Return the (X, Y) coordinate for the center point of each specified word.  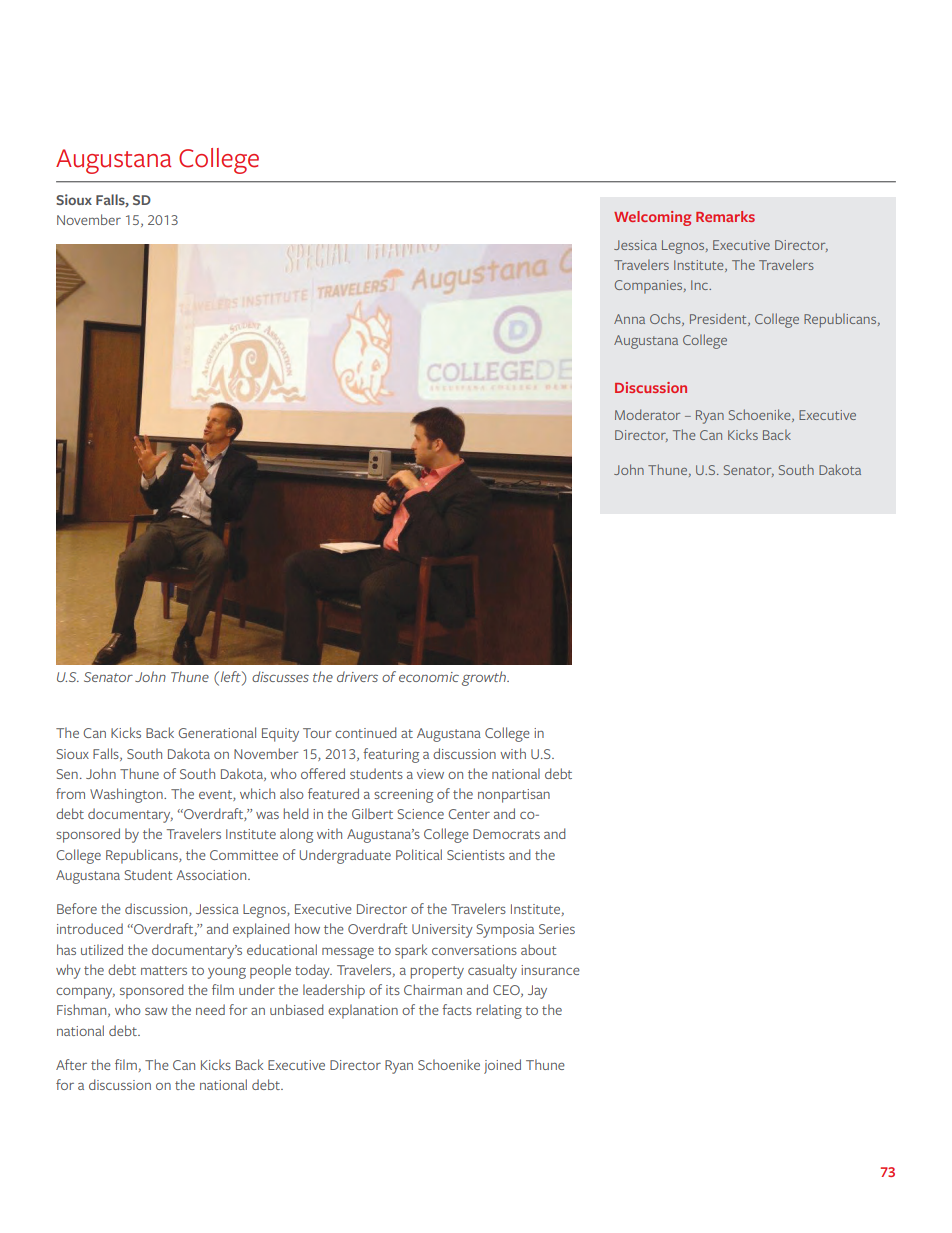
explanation (363, 1011)
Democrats (506, 834)
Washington (127, 795)
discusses (280, 676)
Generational (217, 732)
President (719, 319)
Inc (700, 285)
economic (429, 677)
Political (419, 854)
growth (485, 678)
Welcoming (652, 218)
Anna (629, 319)
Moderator (647, 414)
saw (156, 1011)
